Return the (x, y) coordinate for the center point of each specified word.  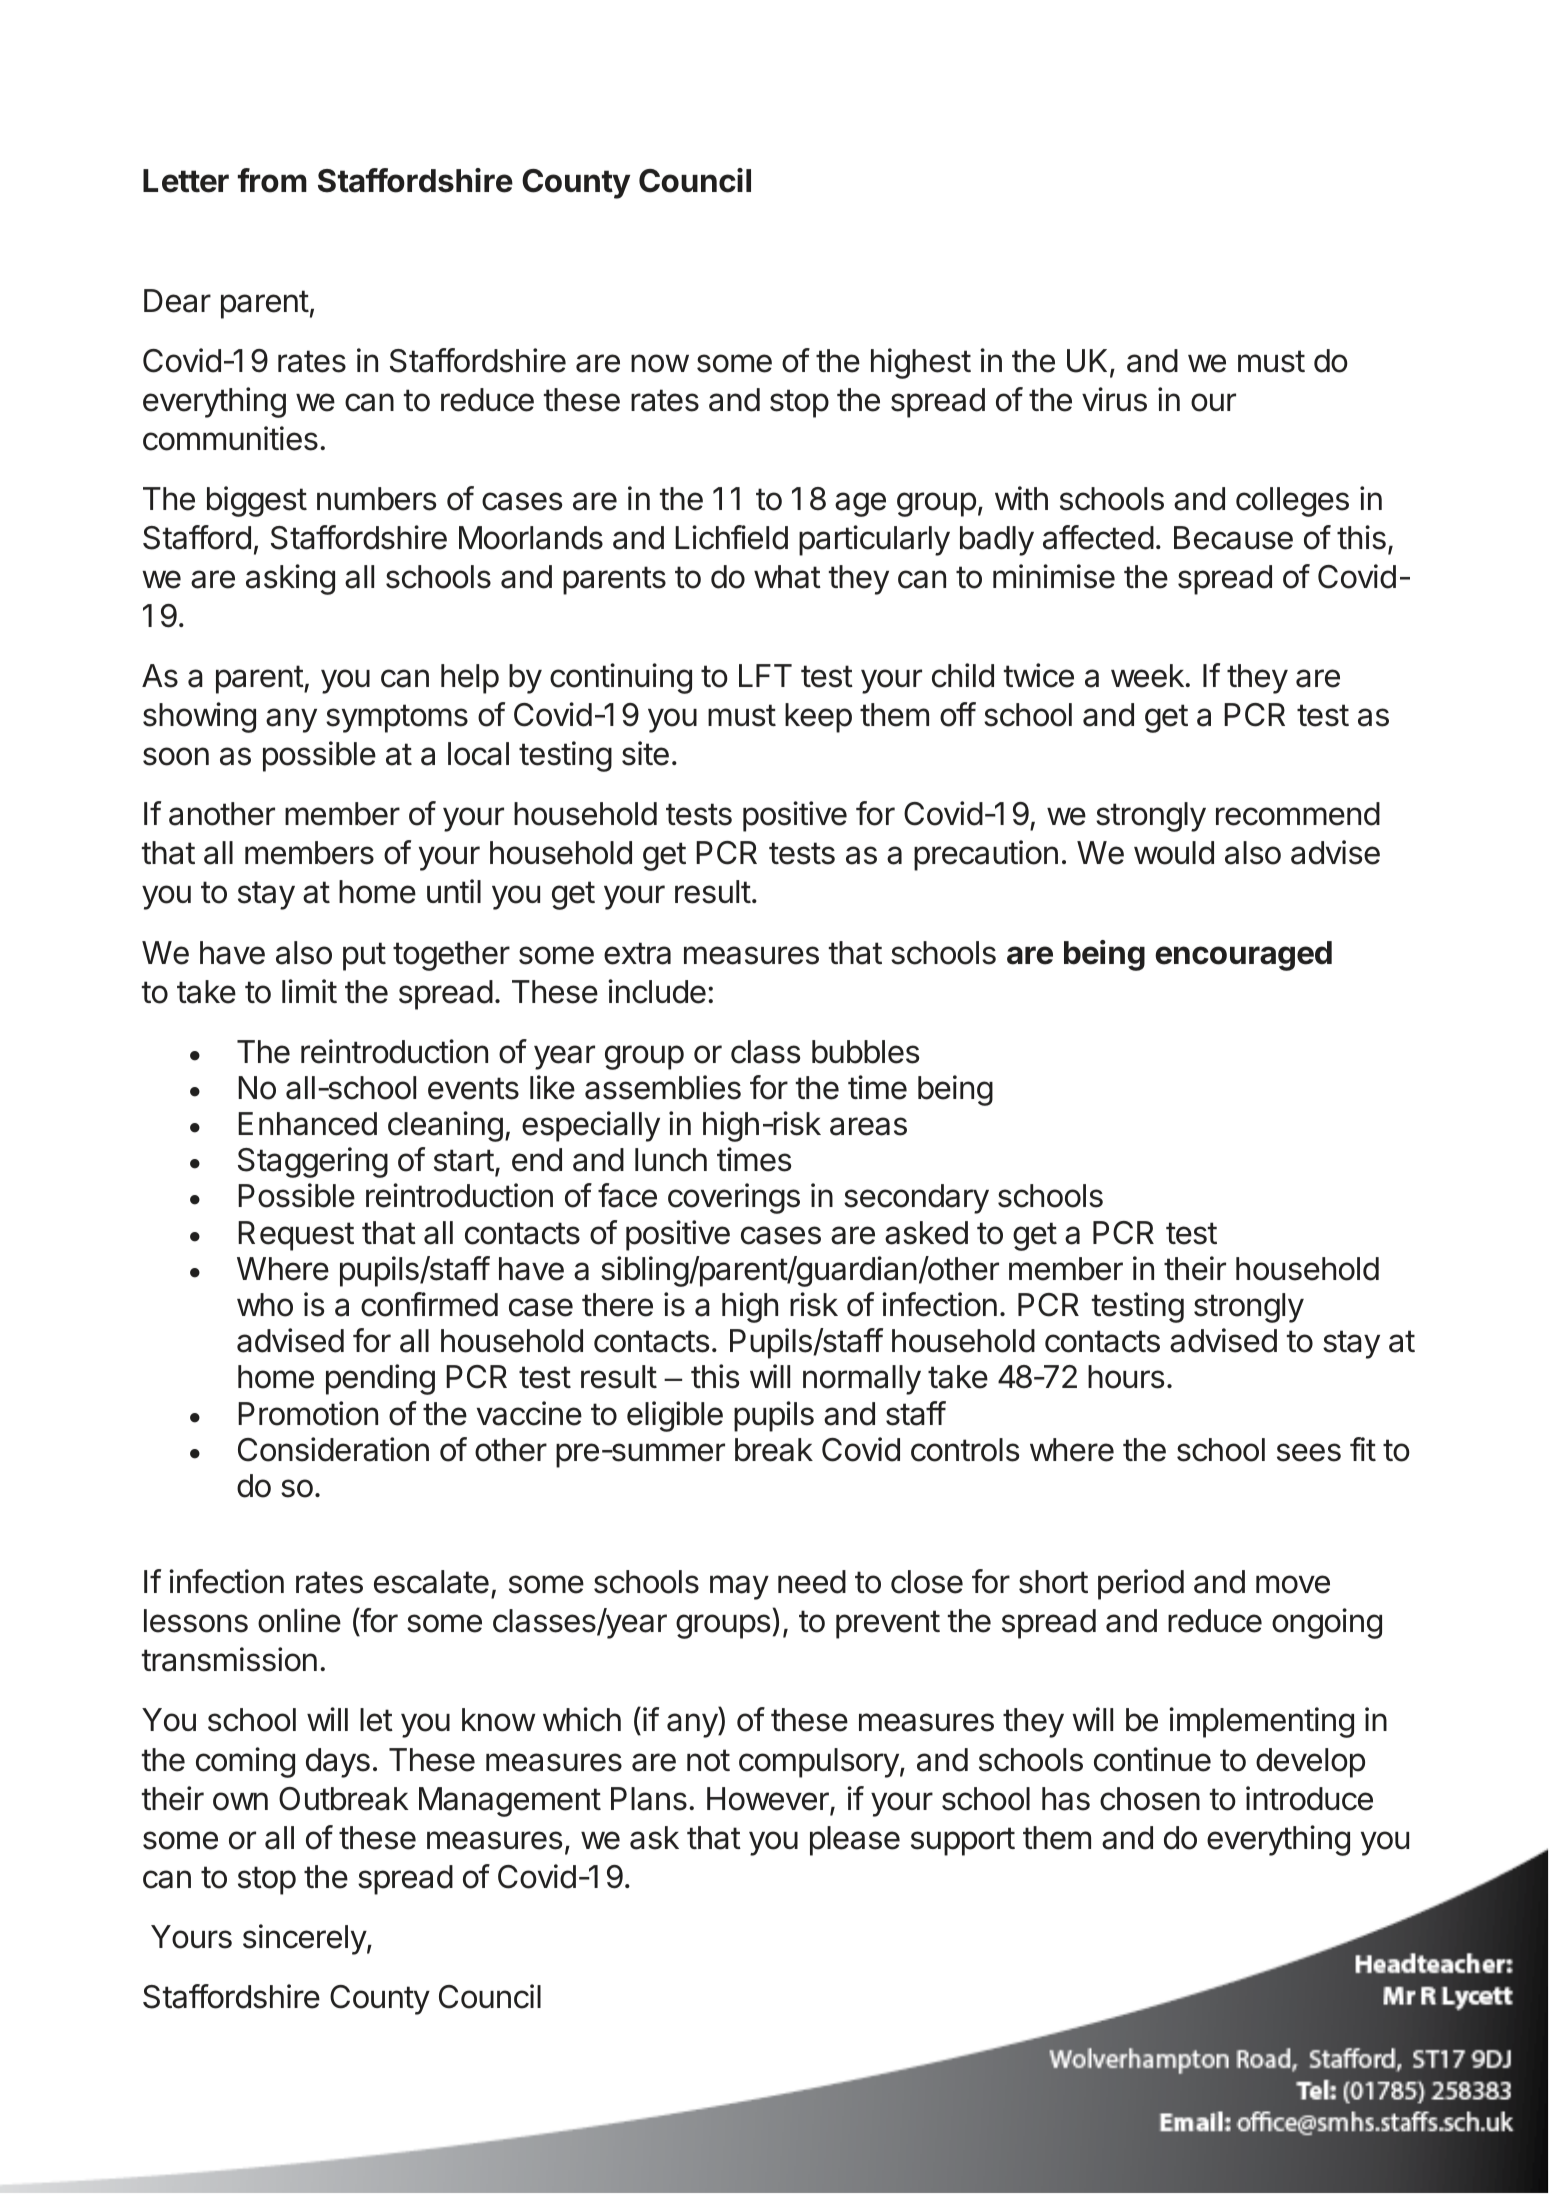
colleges (1292, 502)
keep (818, 718)
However (769, 1800)
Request (296, 1236)
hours (1126, 1377)
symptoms (397, 718)
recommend (1298, 814)
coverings (734, 1198)
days (338, 1763)
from (272, 180)
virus (1114, 399)
